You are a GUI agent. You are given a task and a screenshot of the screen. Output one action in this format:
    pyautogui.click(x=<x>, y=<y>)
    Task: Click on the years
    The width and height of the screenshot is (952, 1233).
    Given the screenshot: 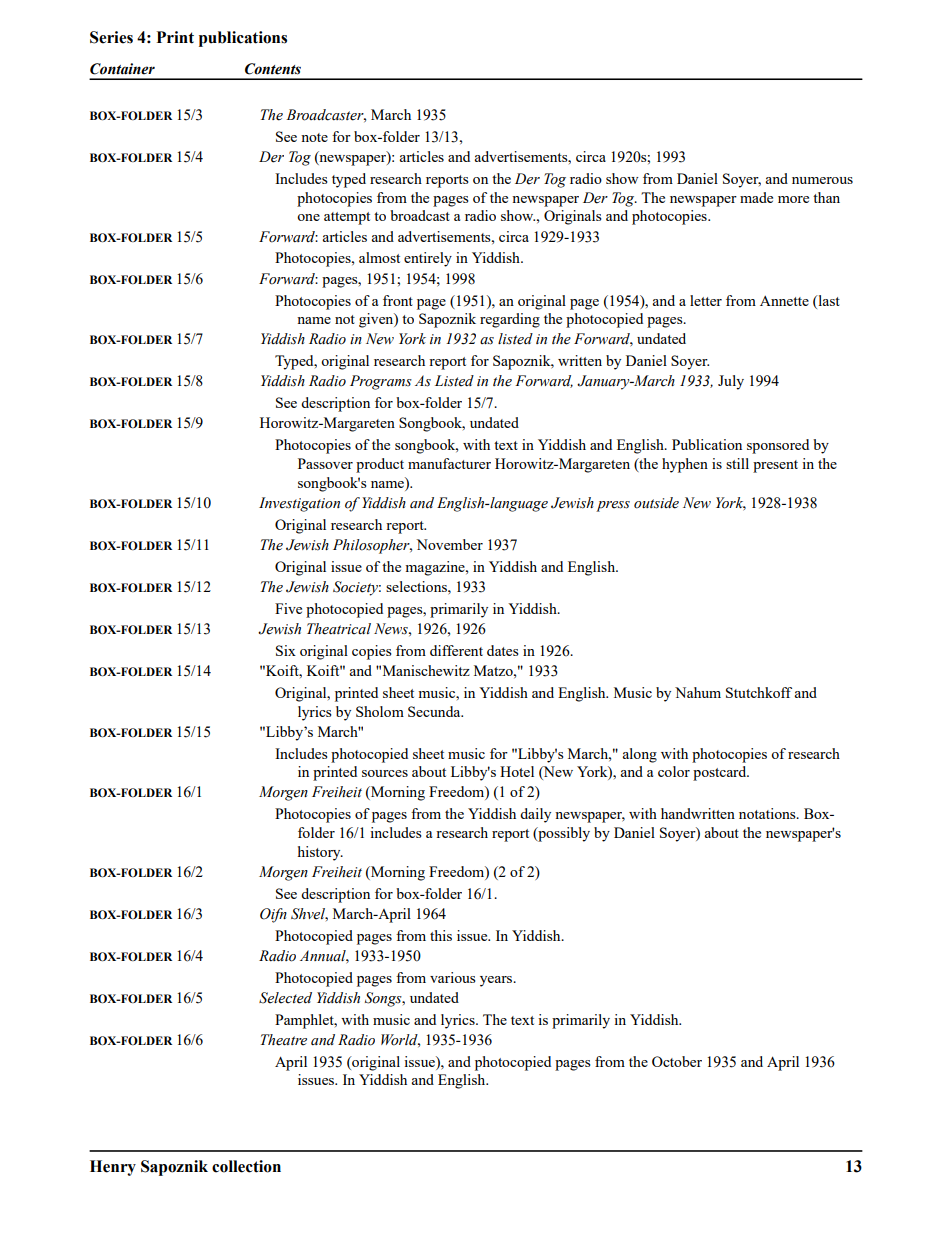 What is the action you would take?
    pyautogui.click(x=497, y=981)
